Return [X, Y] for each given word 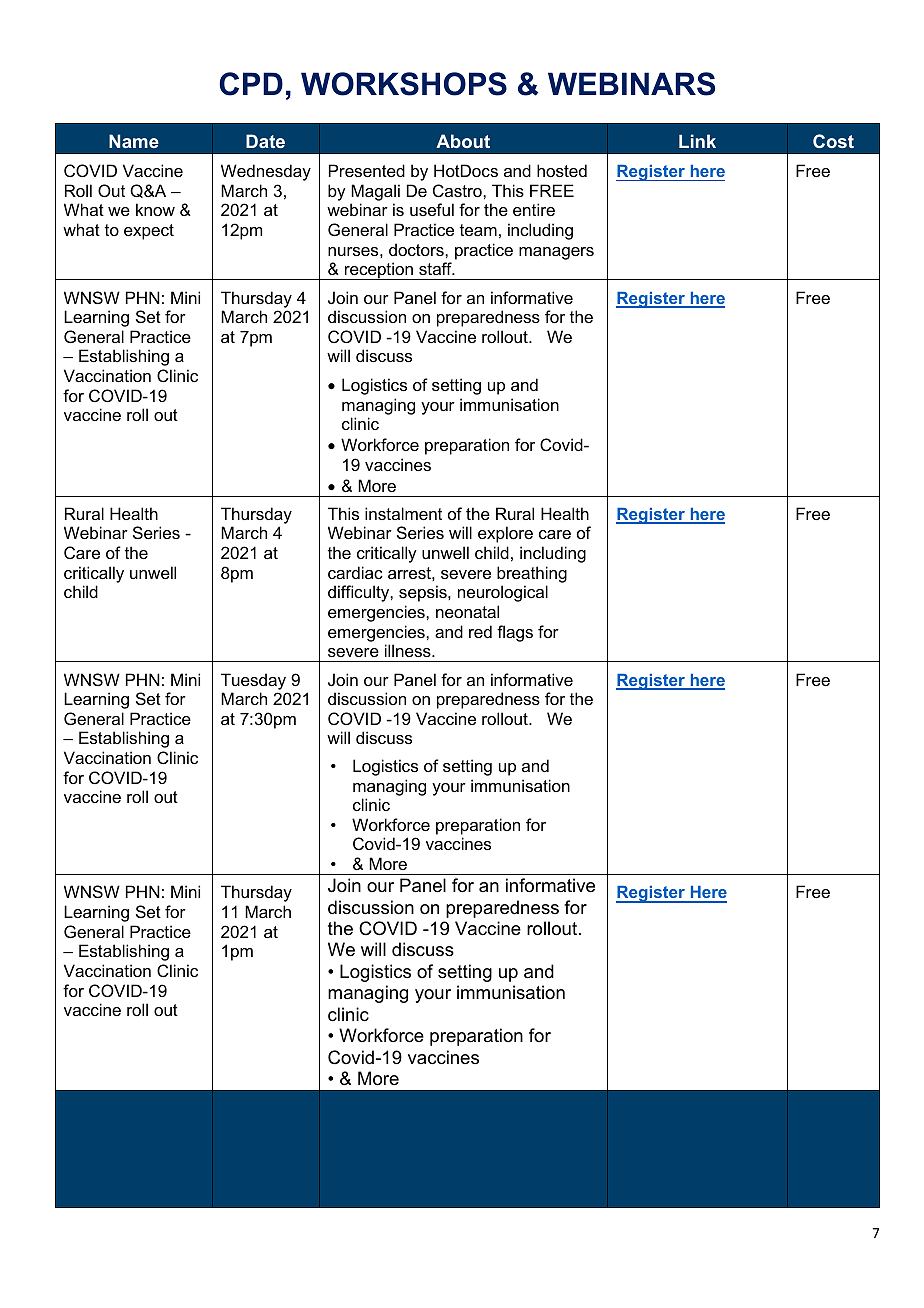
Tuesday [253, 681]
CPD [251, 84]
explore [505, 534]
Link [697, 141]
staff [436, 268]
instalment [403, 513]
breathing [532, 574]
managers [556, 253]
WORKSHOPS [404, 84]
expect [149, 232]
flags [515, 633]
